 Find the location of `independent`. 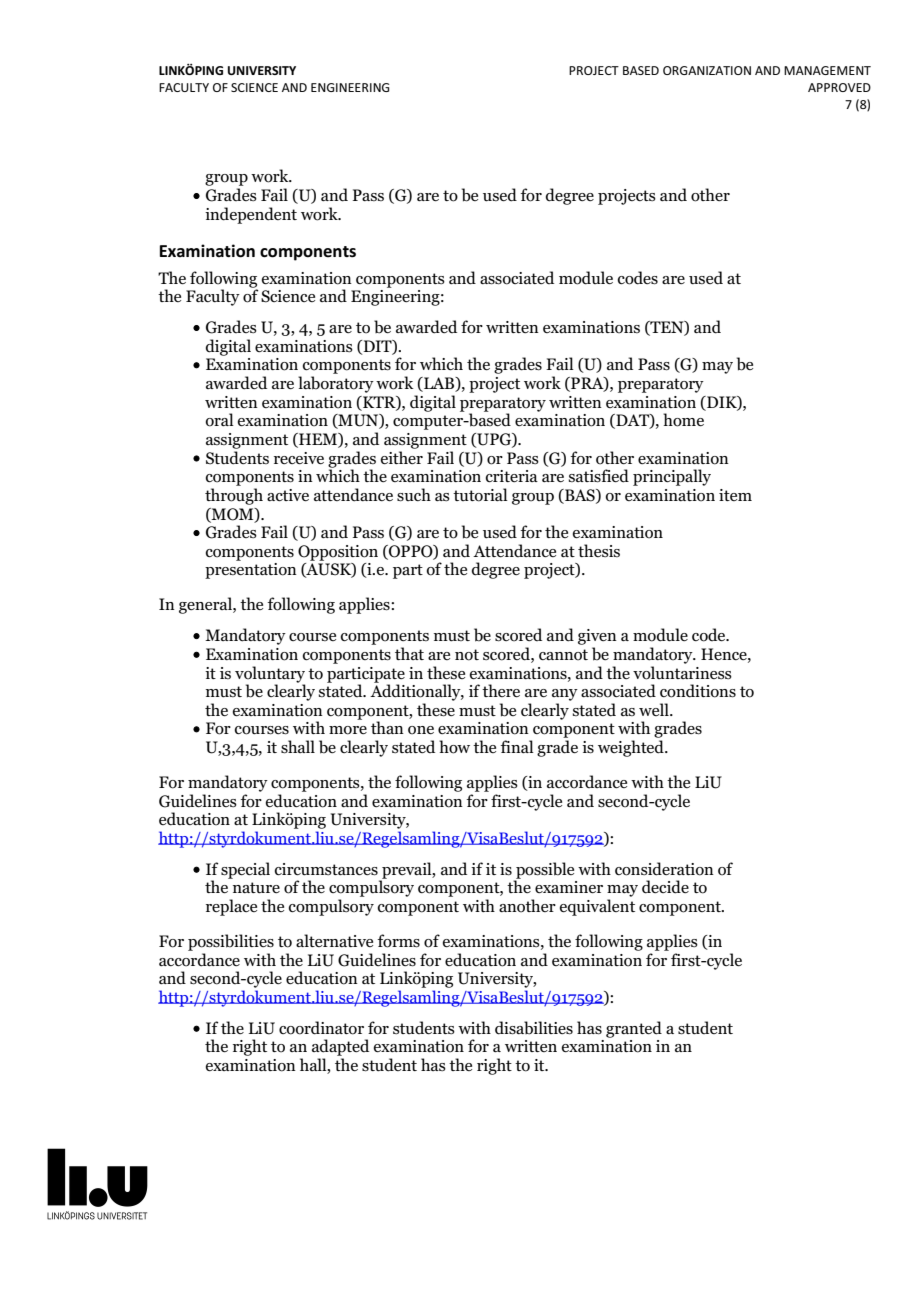

independent is located at coordinates (251, 215).
